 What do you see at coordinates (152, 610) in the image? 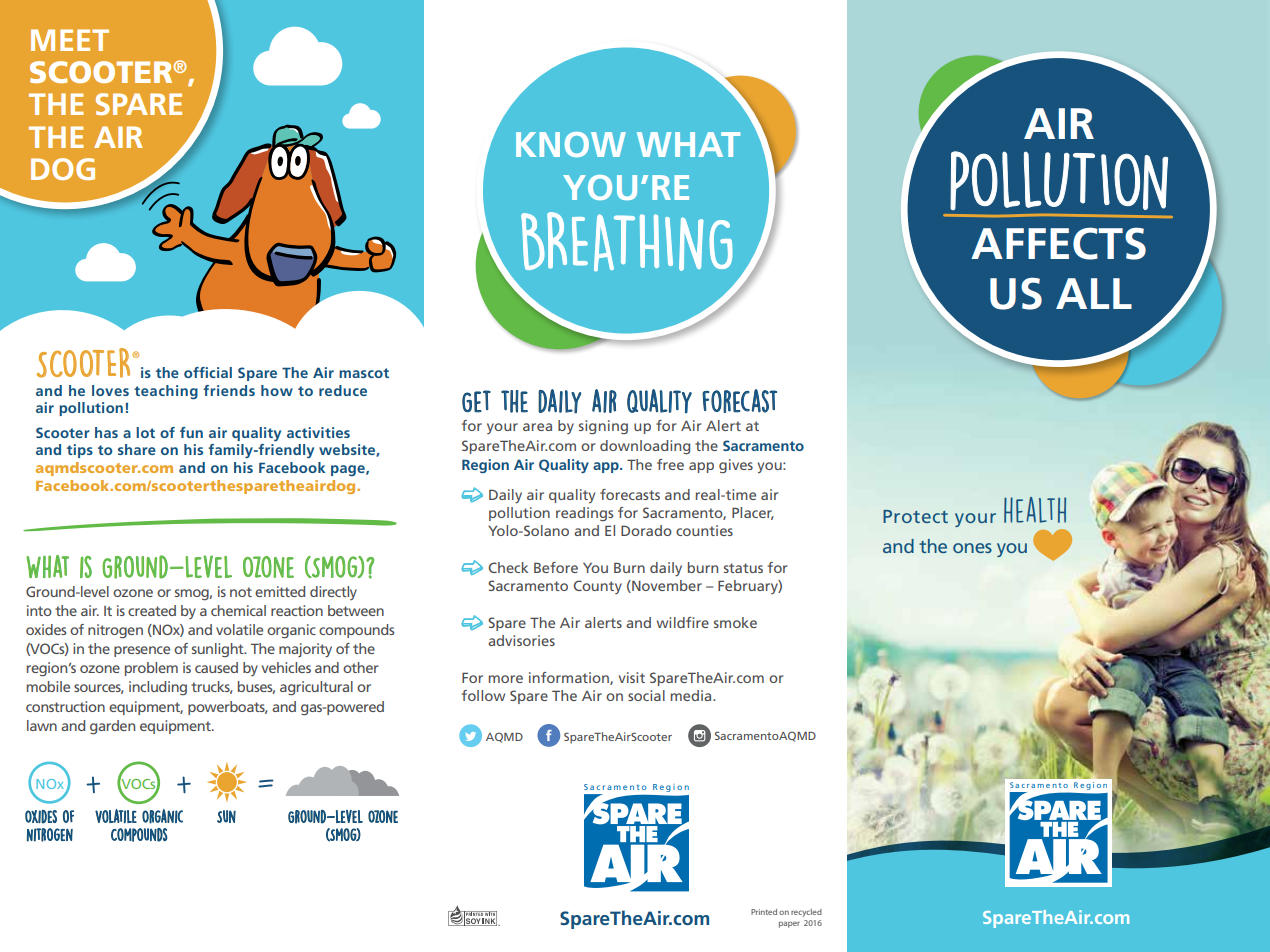
I see `created` at bounding box center [152, 610].
